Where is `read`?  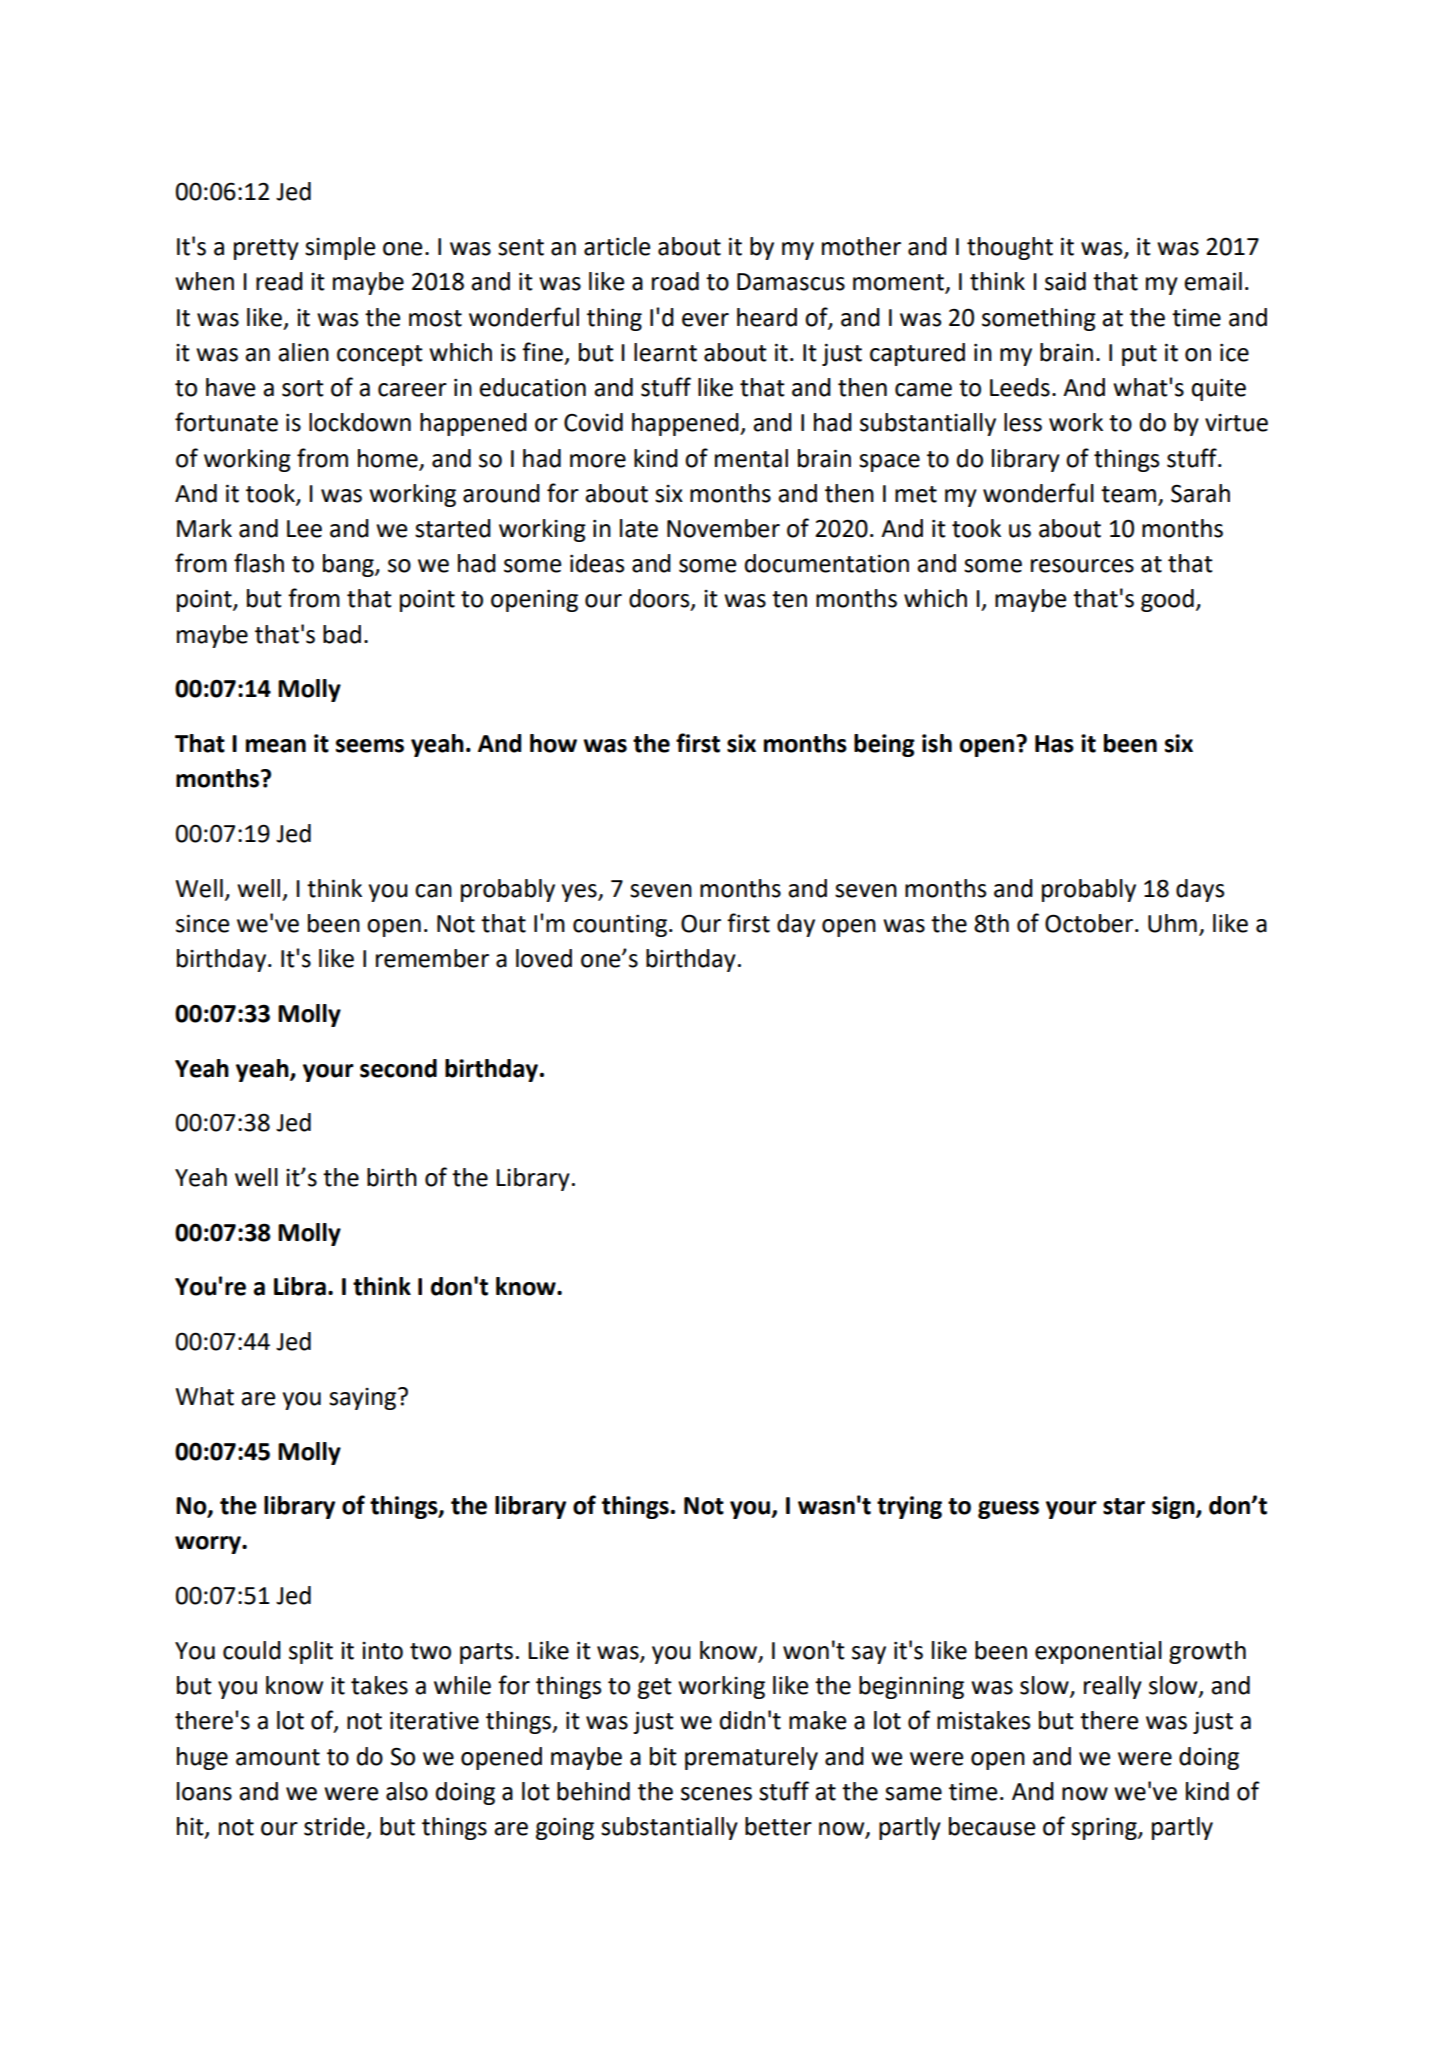 read is located at coordinates (279, 281).
